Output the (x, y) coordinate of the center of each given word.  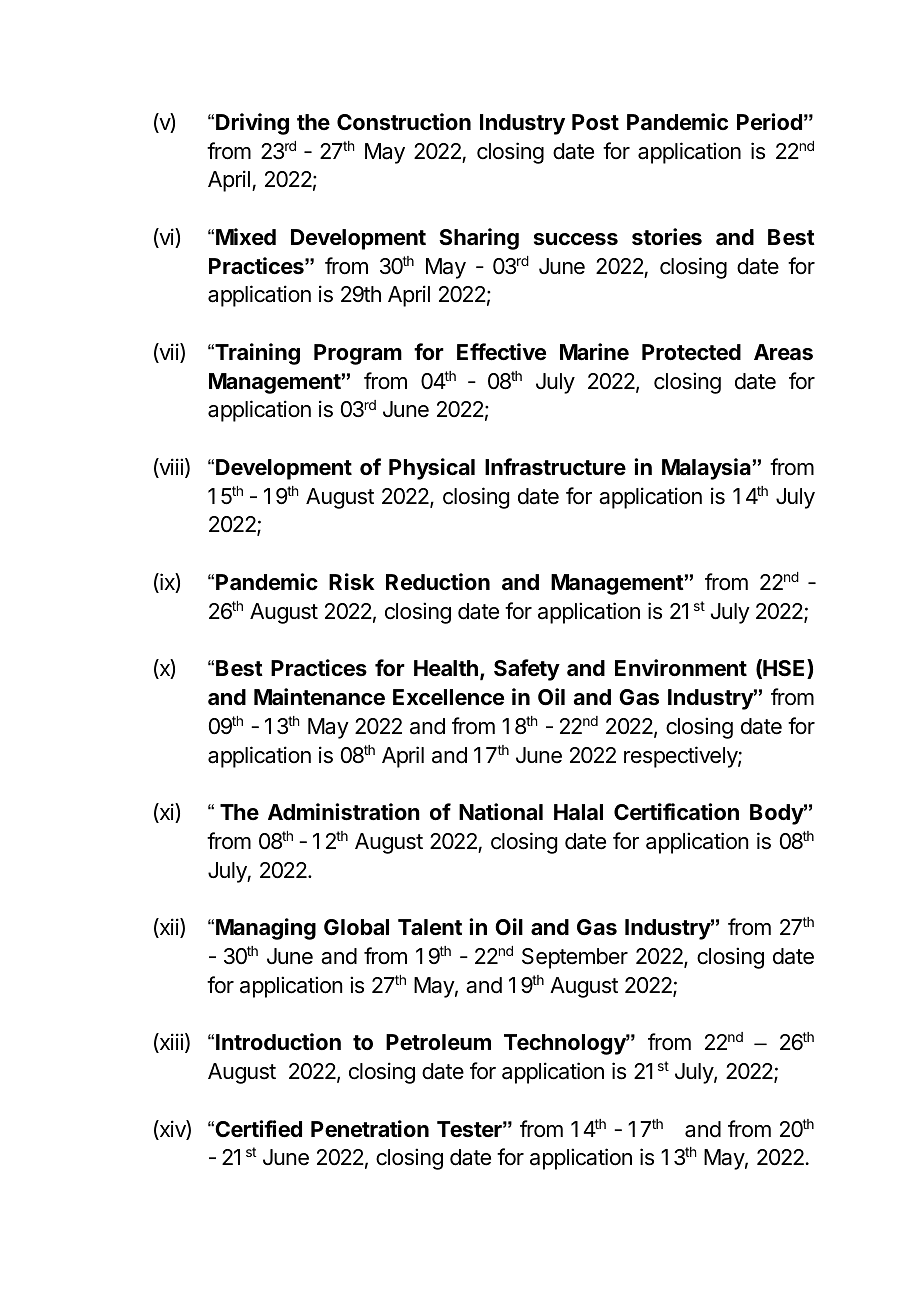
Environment (681, 668)
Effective (501, 352)
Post (595, 122)
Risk (352, 582)
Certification (676, 811)
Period (769, 121)
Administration (344, 812)
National (501, 812)
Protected (691, 352)
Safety (527, 670)
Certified (257, 1129)
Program (358, 354)
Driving (252, 124)
